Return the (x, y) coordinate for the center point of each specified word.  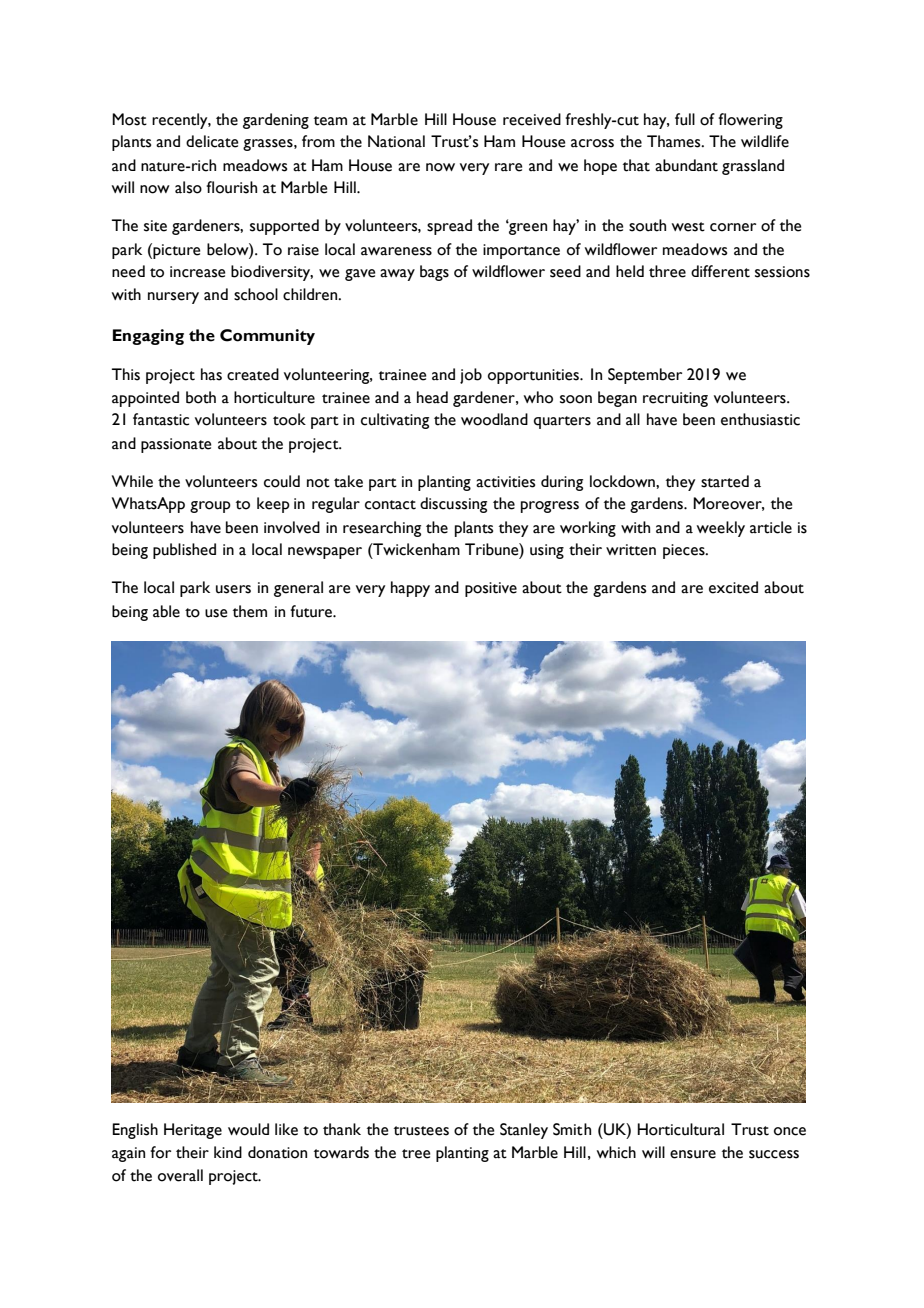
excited (733, 587)
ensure (693, 1154)
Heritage (193, 1131)
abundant (686, 165)
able (166, 611)
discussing (453, 505)
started (725, 481)
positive (491, 589)
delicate (212, 141)
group (210, 507)
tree (416, 1154)
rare (508, 167)
